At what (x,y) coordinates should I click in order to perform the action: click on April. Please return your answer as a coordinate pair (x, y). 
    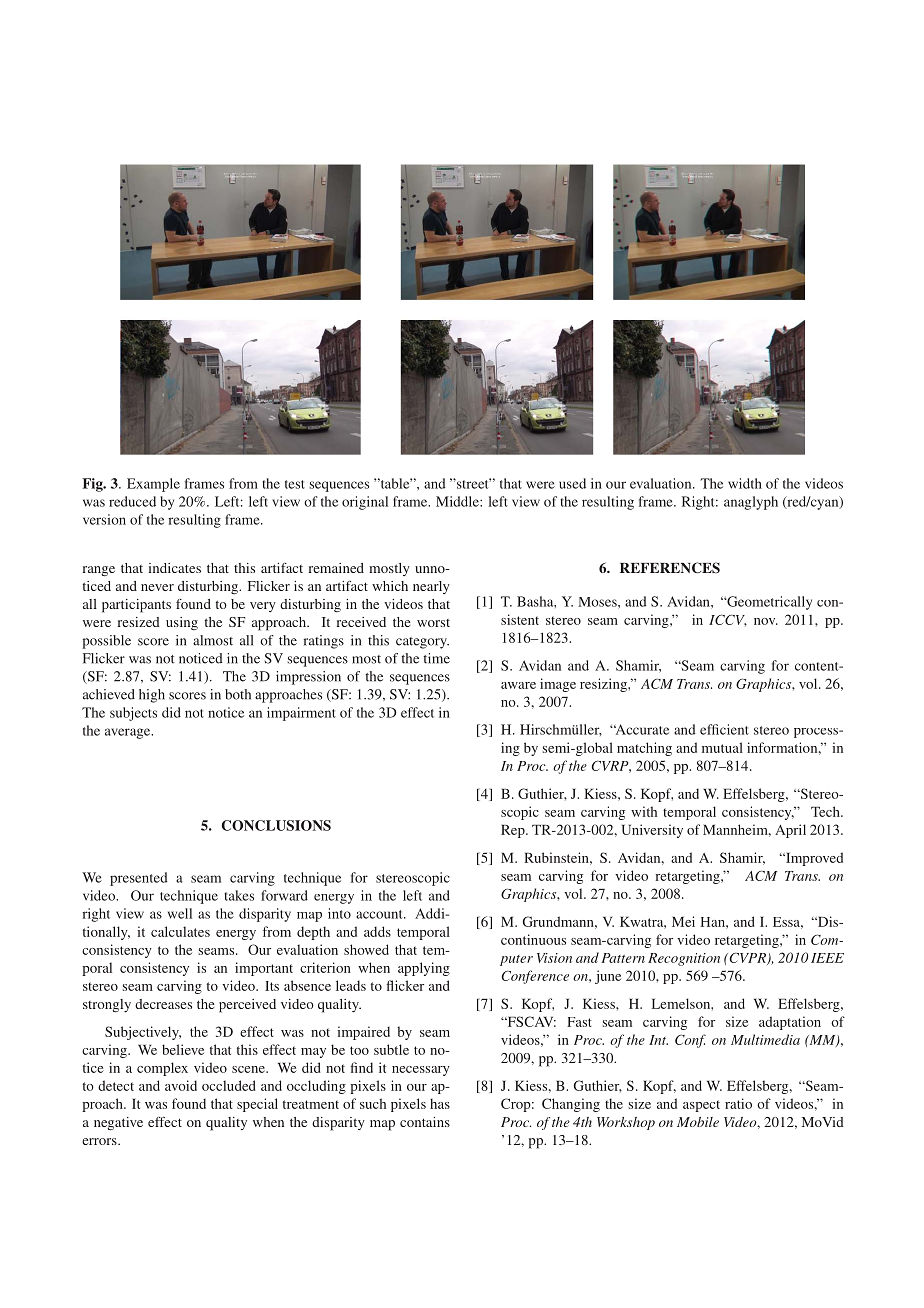
    Looking at the image, I should click on (790, 831).
